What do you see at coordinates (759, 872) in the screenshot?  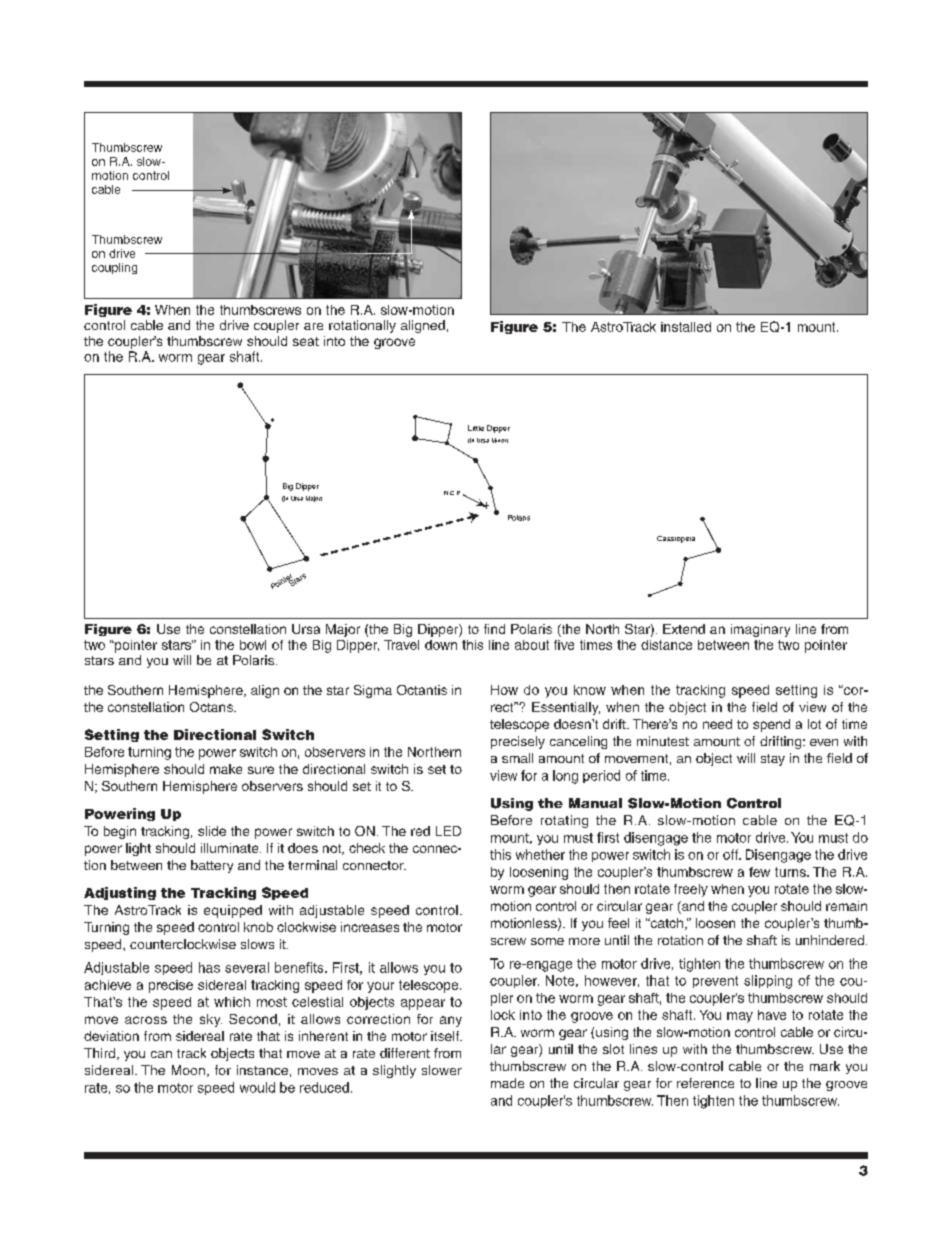 I see `few` at bounding box center [759, 872].
